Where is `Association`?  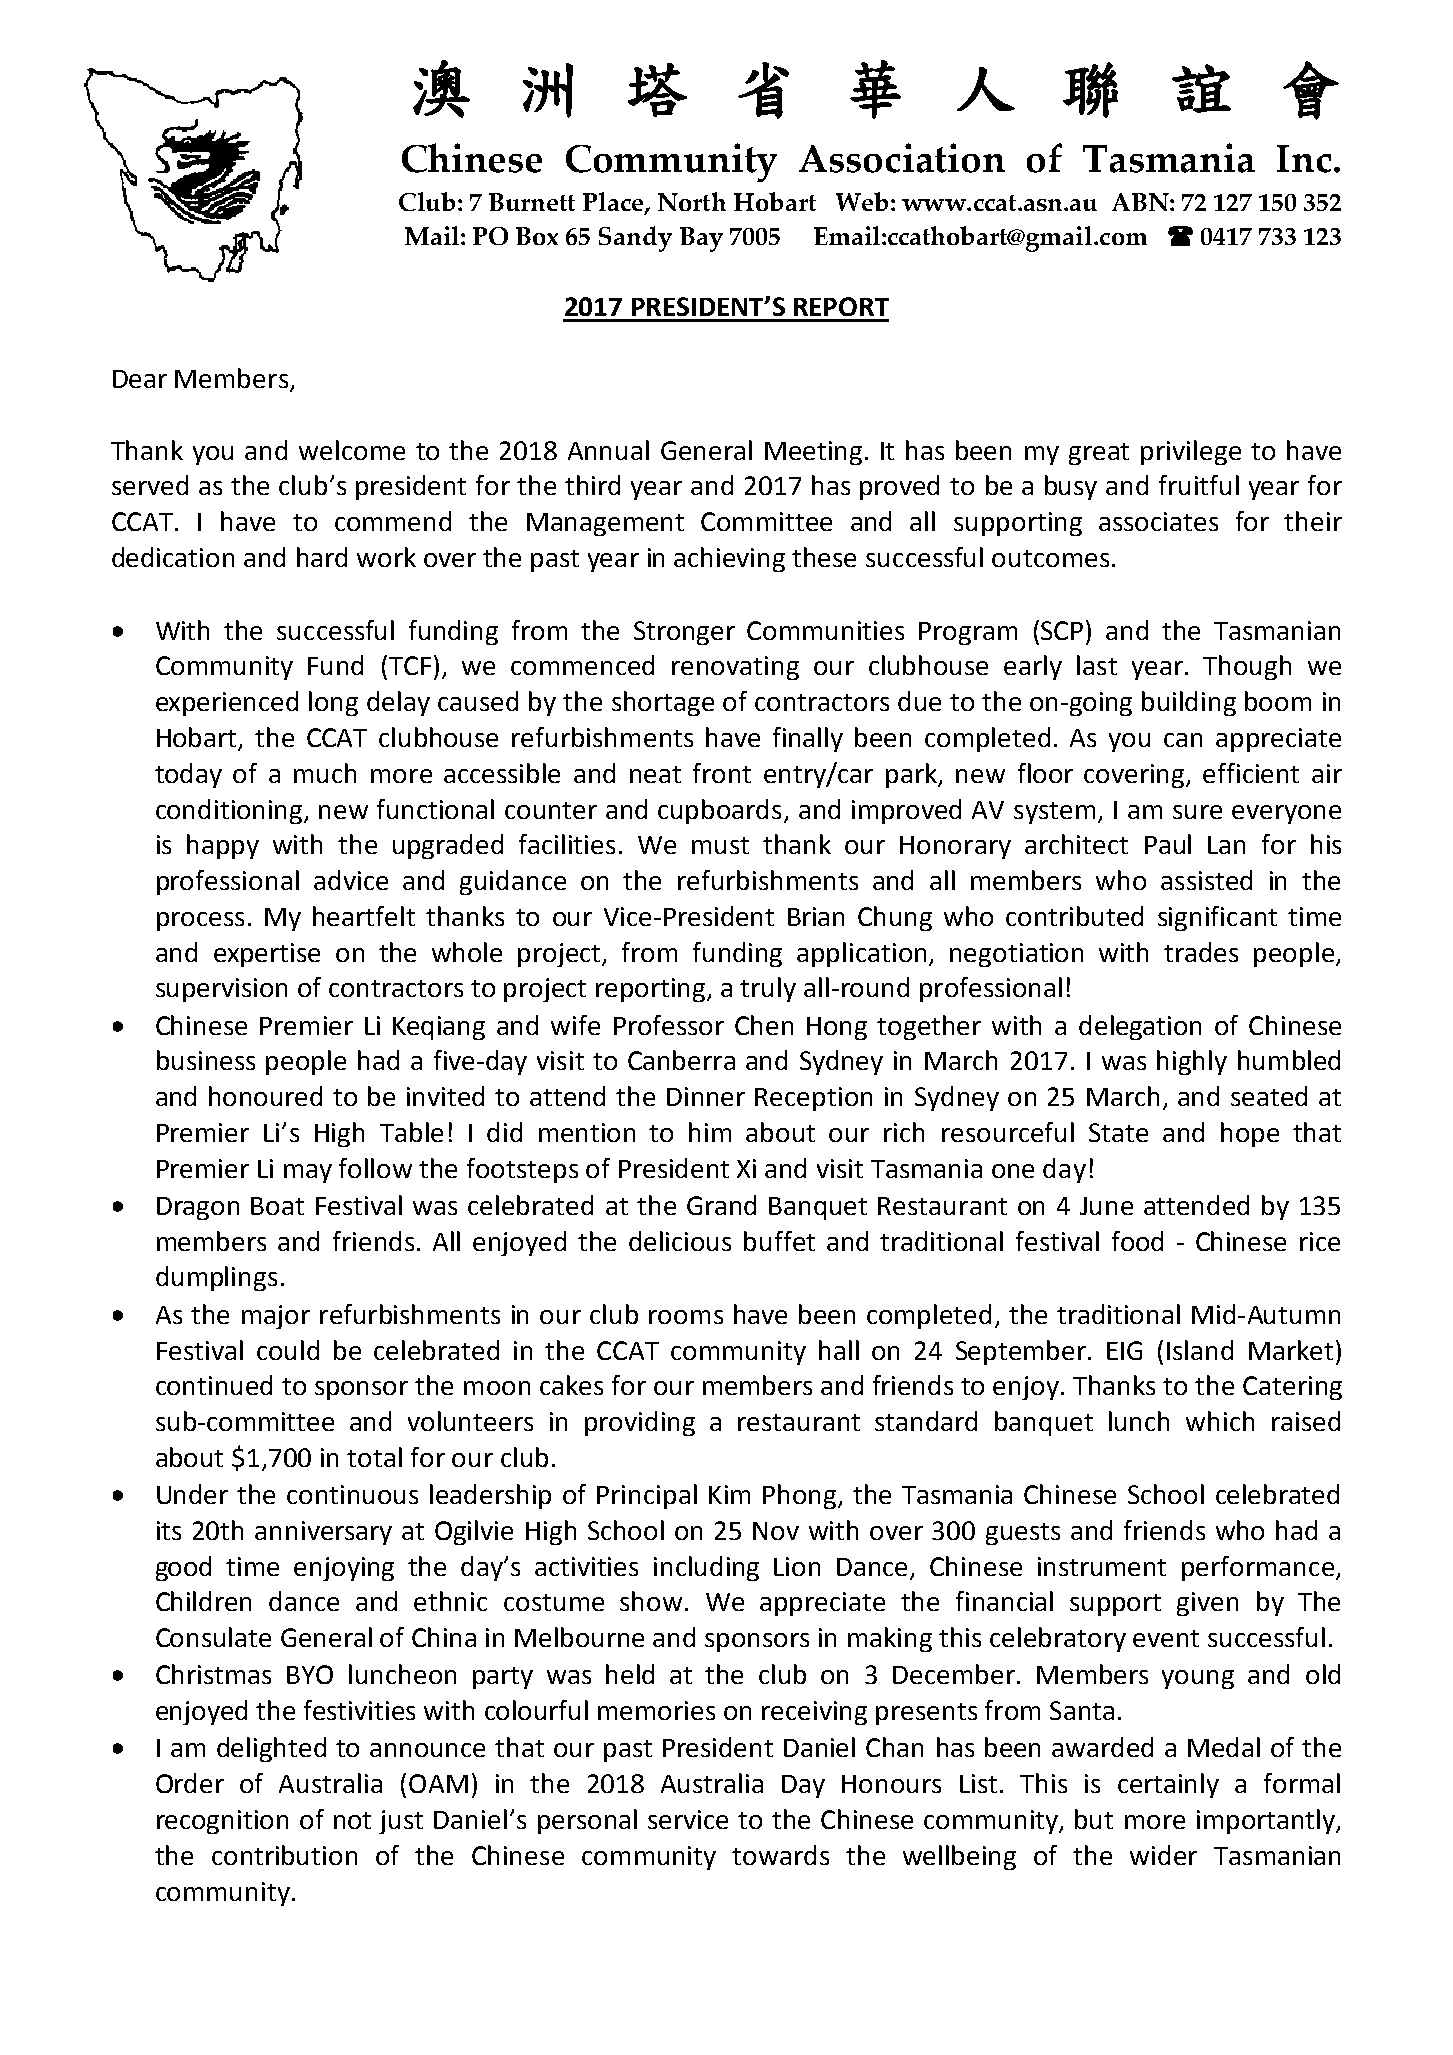 Association is located at coordinates (902, 158).
